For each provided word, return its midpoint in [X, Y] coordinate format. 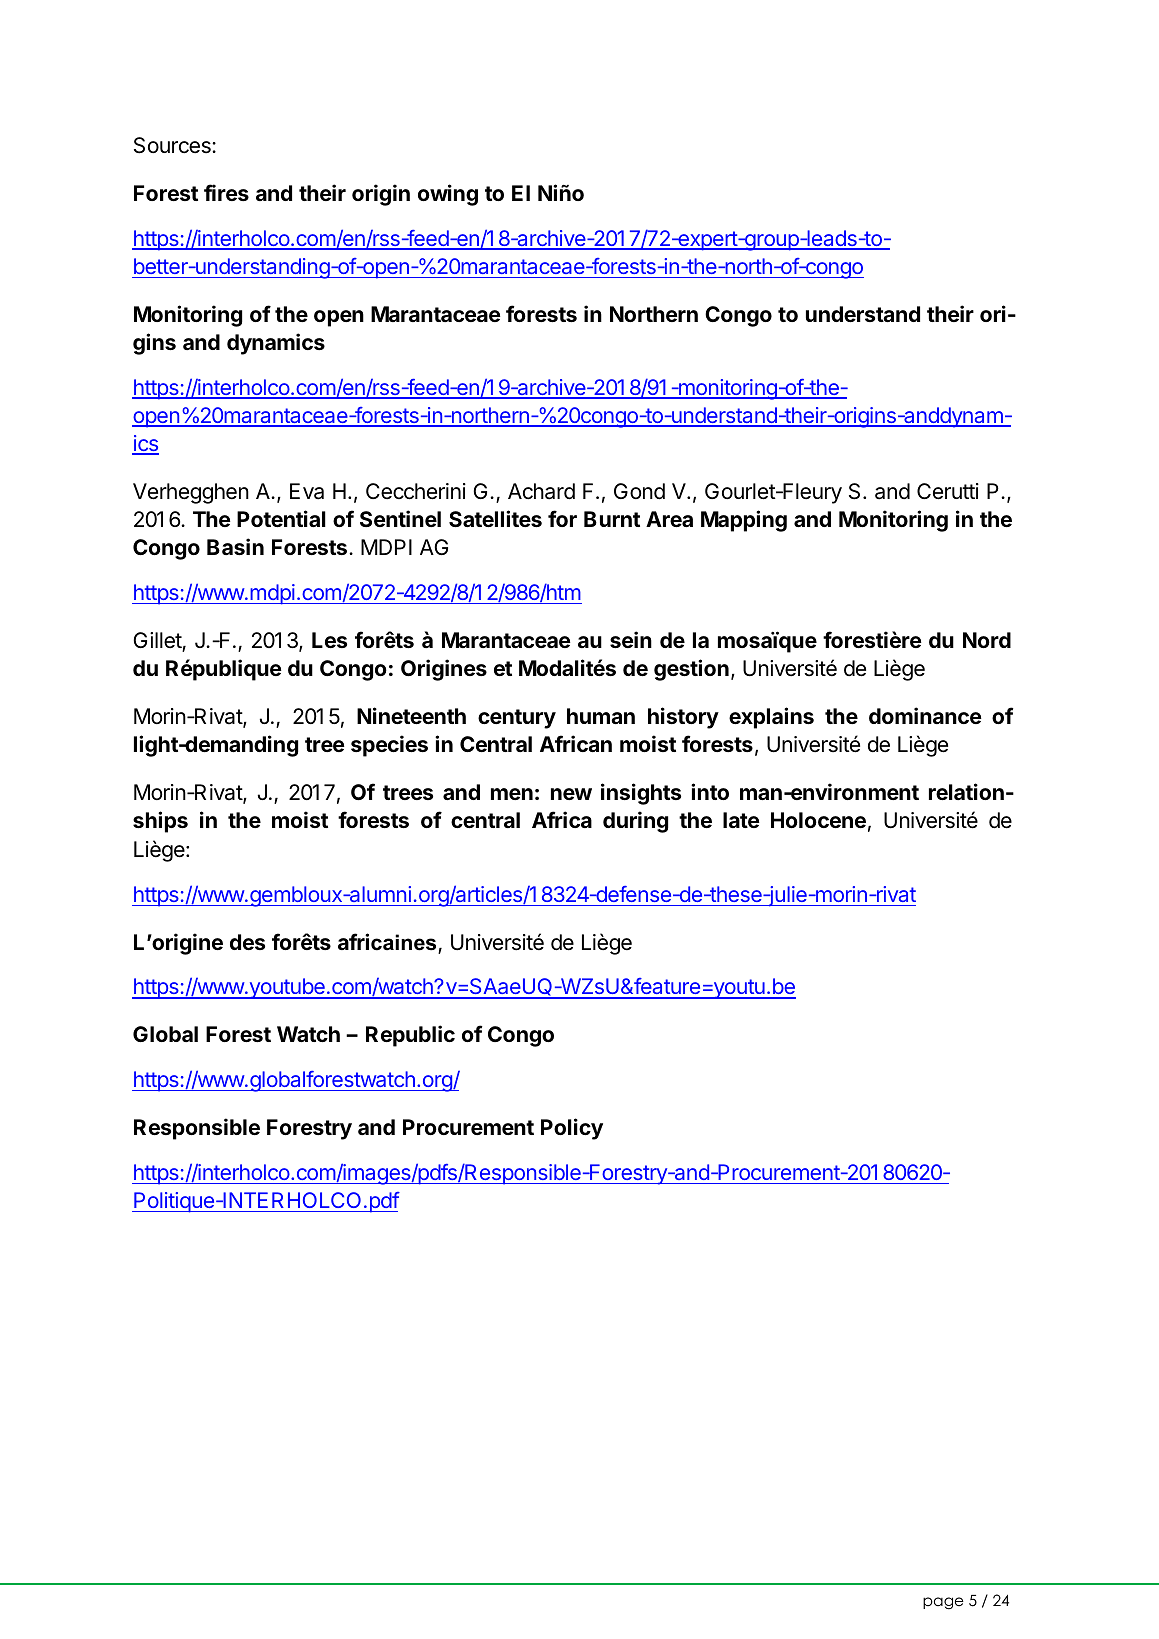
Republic [410, 1036]
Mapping [744, 521]
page [943, 1603]
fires [226, 192]
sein [631, 639]
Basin [235, 546]
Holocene [818, 820]
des [247, 942]
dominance [925, 715]
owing [448, 195]
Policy [572, 1129]
